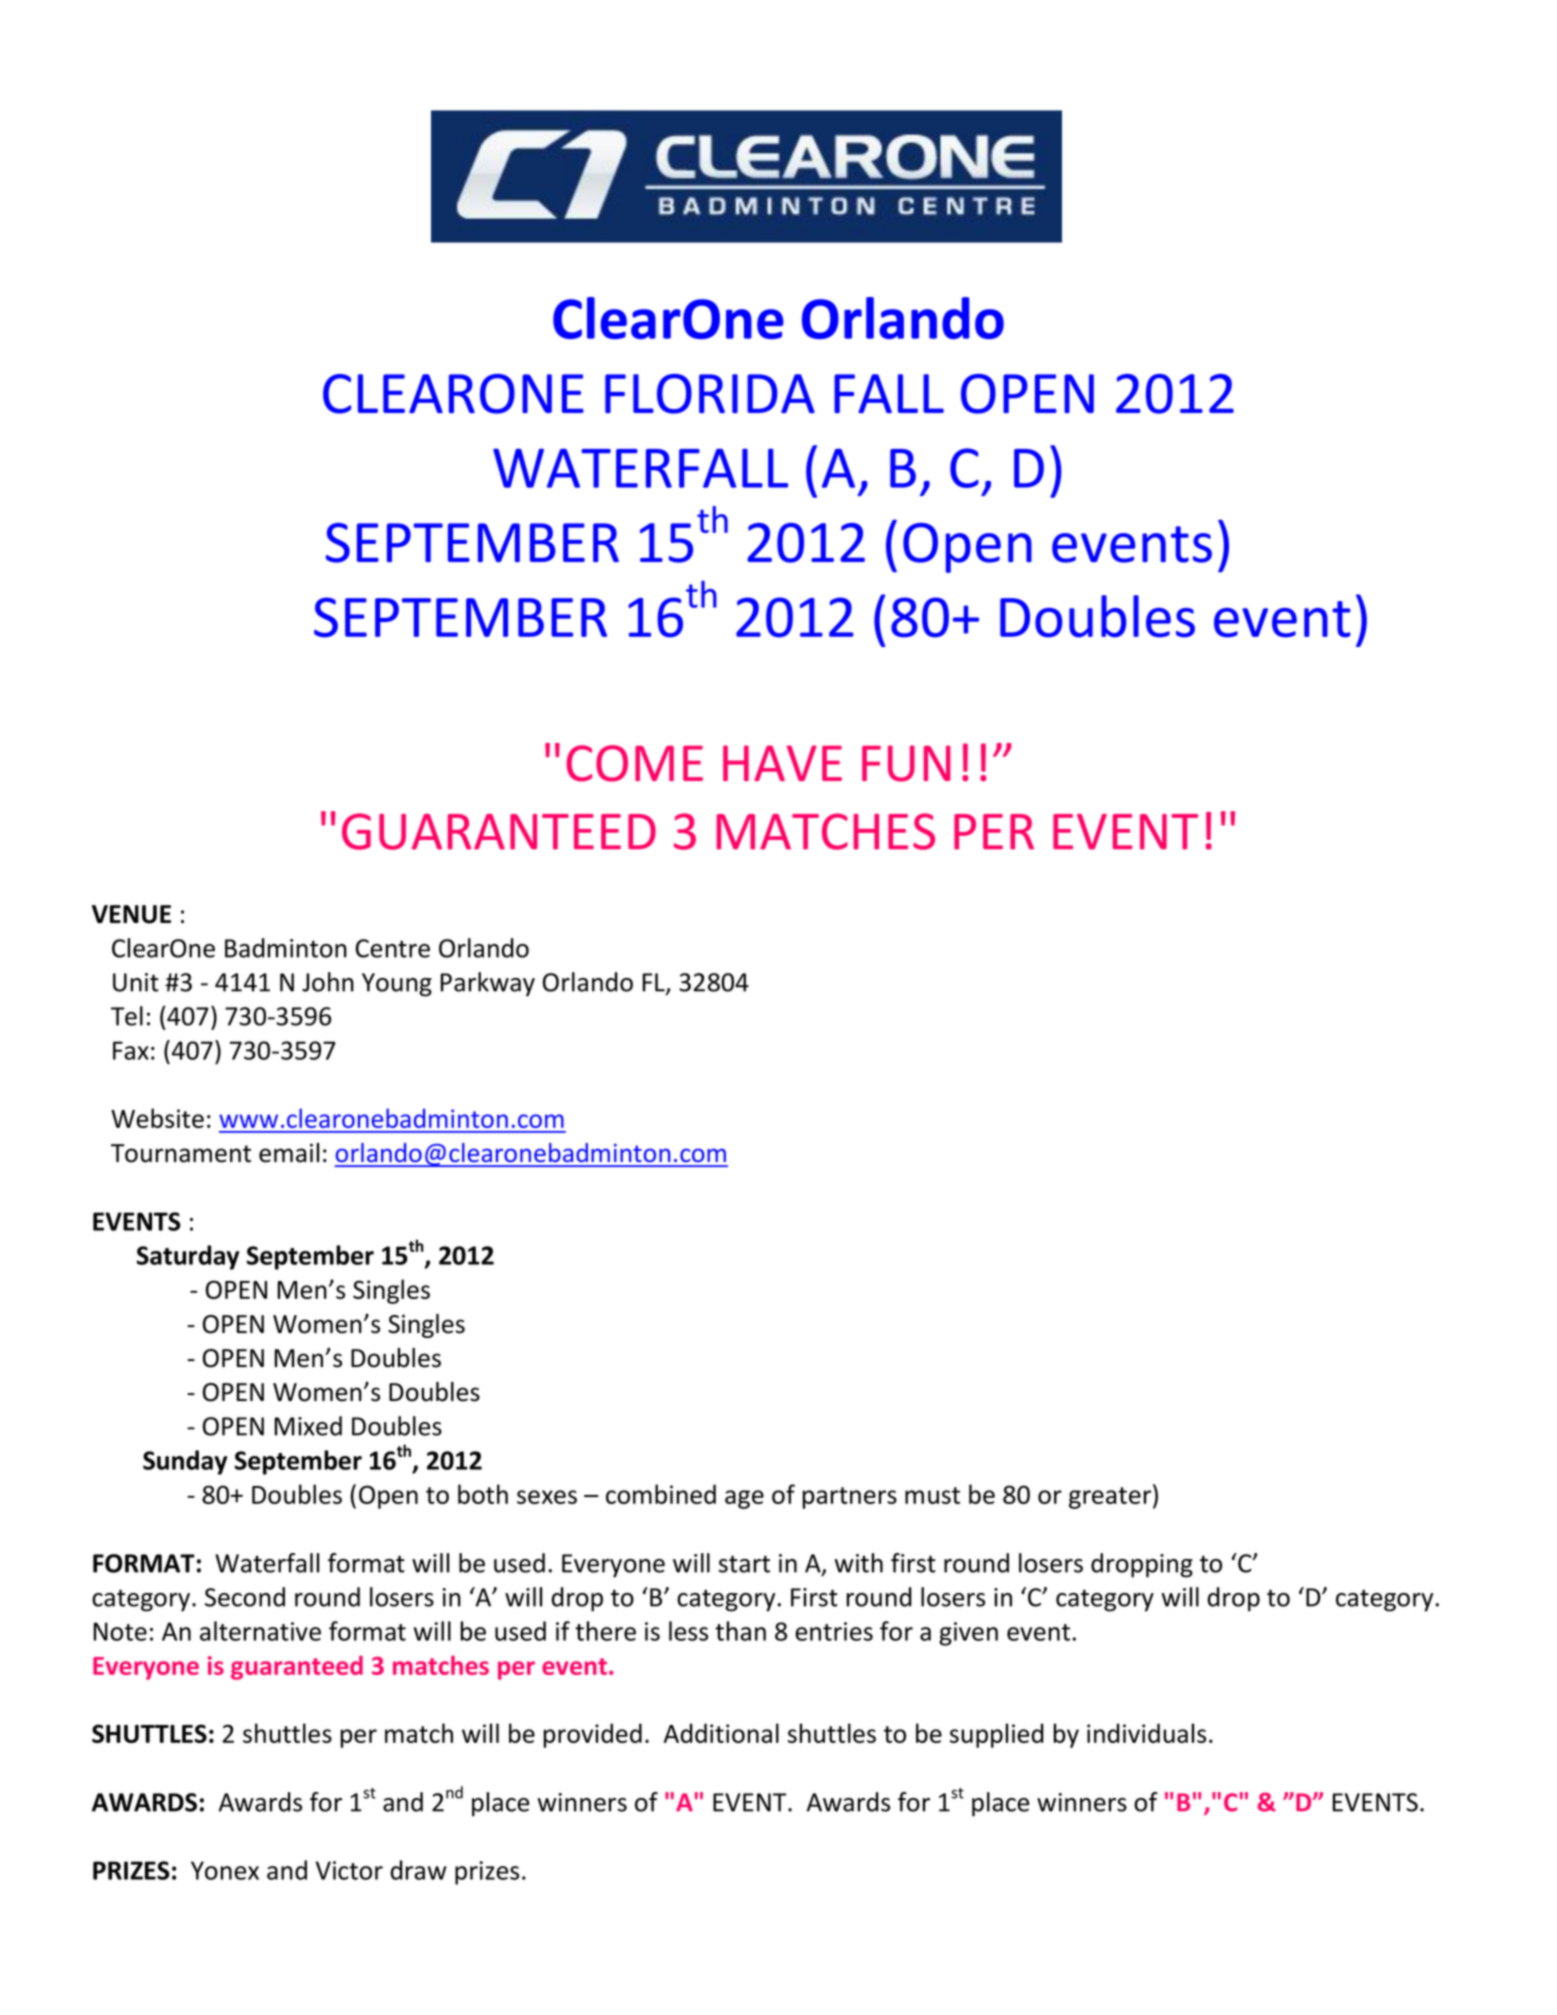 This page has height=2015, width=1557. Describe the element at coordinates (906, 763) in the page. I see `FUN` at that location.
